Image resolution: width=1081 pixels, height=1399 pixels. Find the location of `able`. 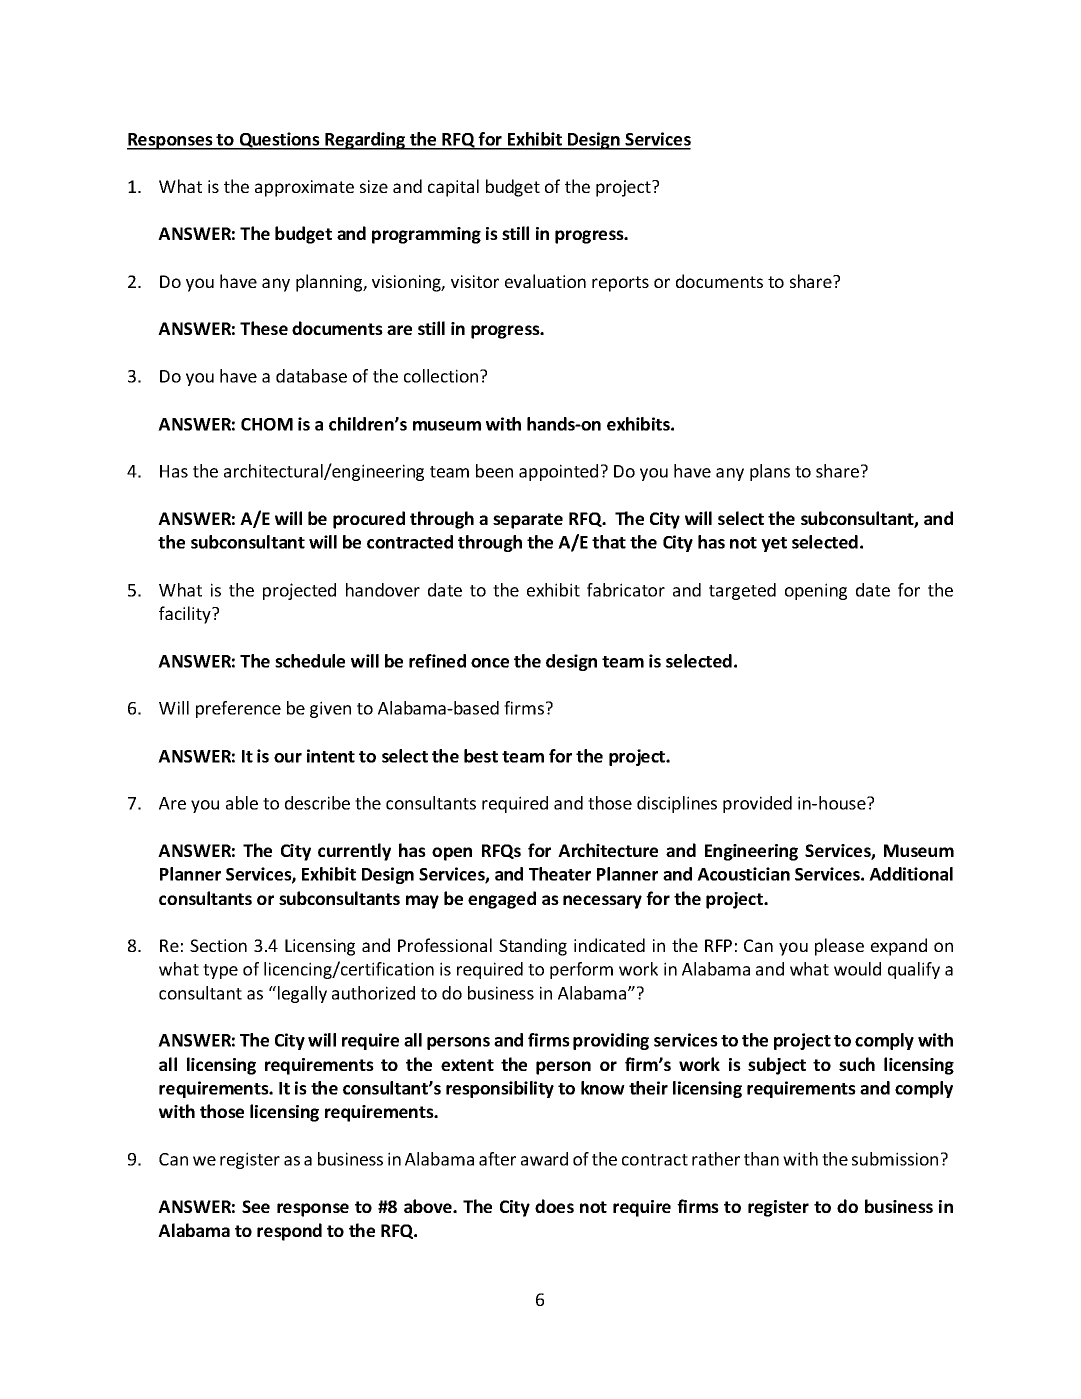

able is located at coordinates (242, 803).
